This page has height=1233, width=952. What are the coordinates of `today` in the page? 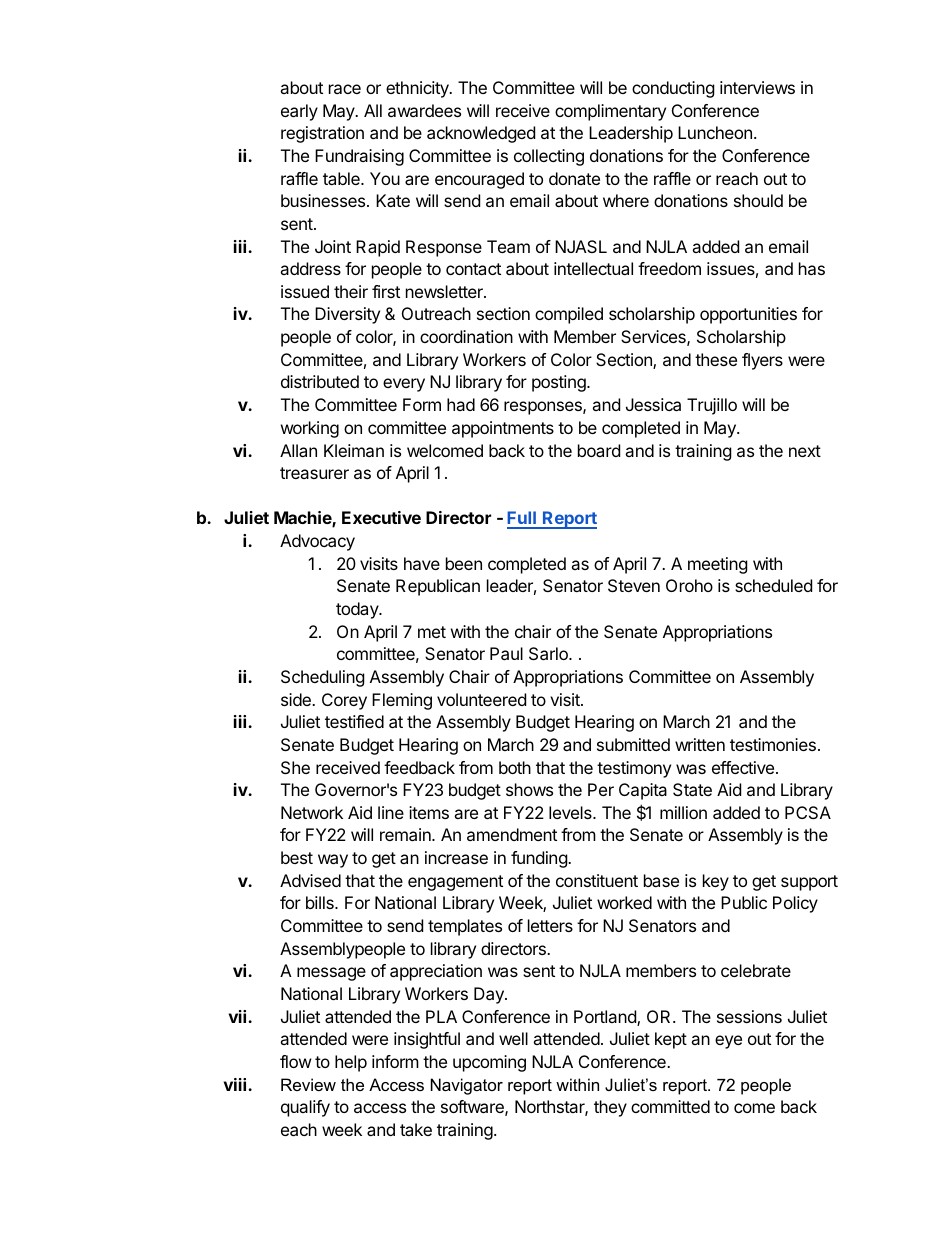 It's located at (358, 610).
